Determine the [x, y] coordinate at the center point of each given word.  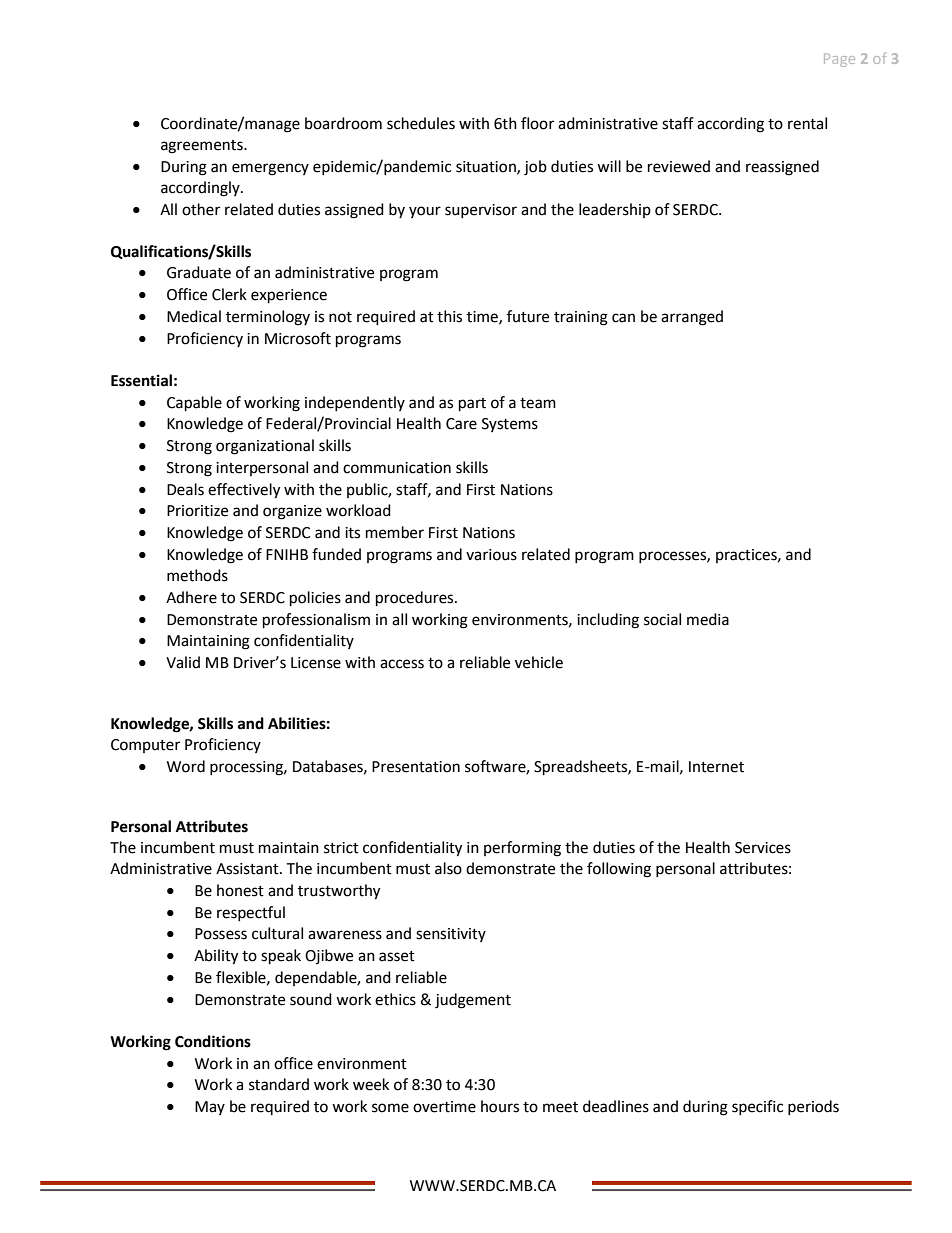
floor [537, 123]
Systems [510, 425]
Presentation [416, 767]
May [210, 1108]
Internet [716, 767]
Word [186, 766]
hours [500, 1106]
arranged [692, 318]
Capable [194, 404]
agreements [203, 147]
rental [807, 123]
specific [757, 1107]
